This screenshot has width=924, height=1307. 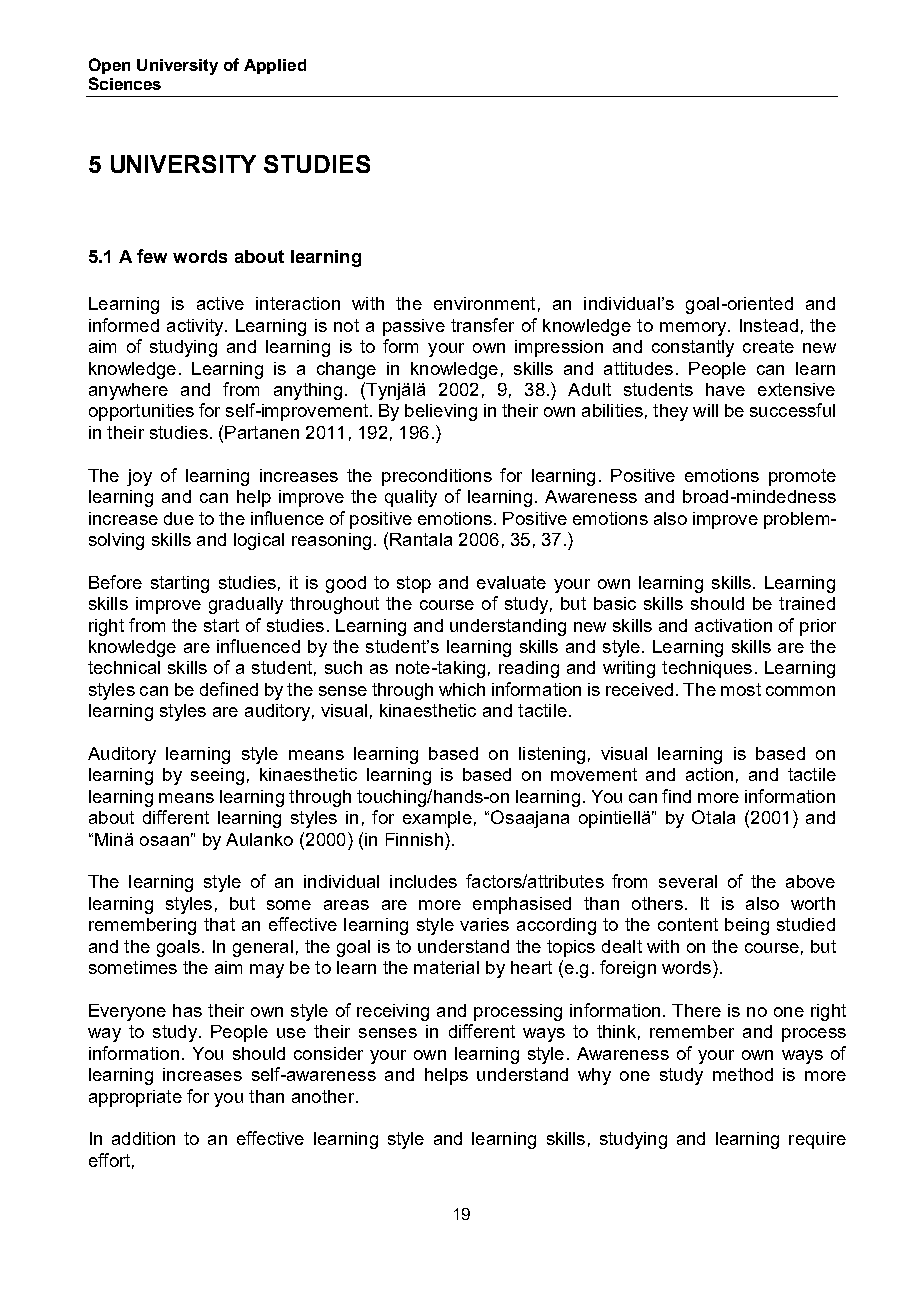 What do you see at coordinates (769, 325) in the screenshot?
I see `Instead` at bounding box center [769, 325].
